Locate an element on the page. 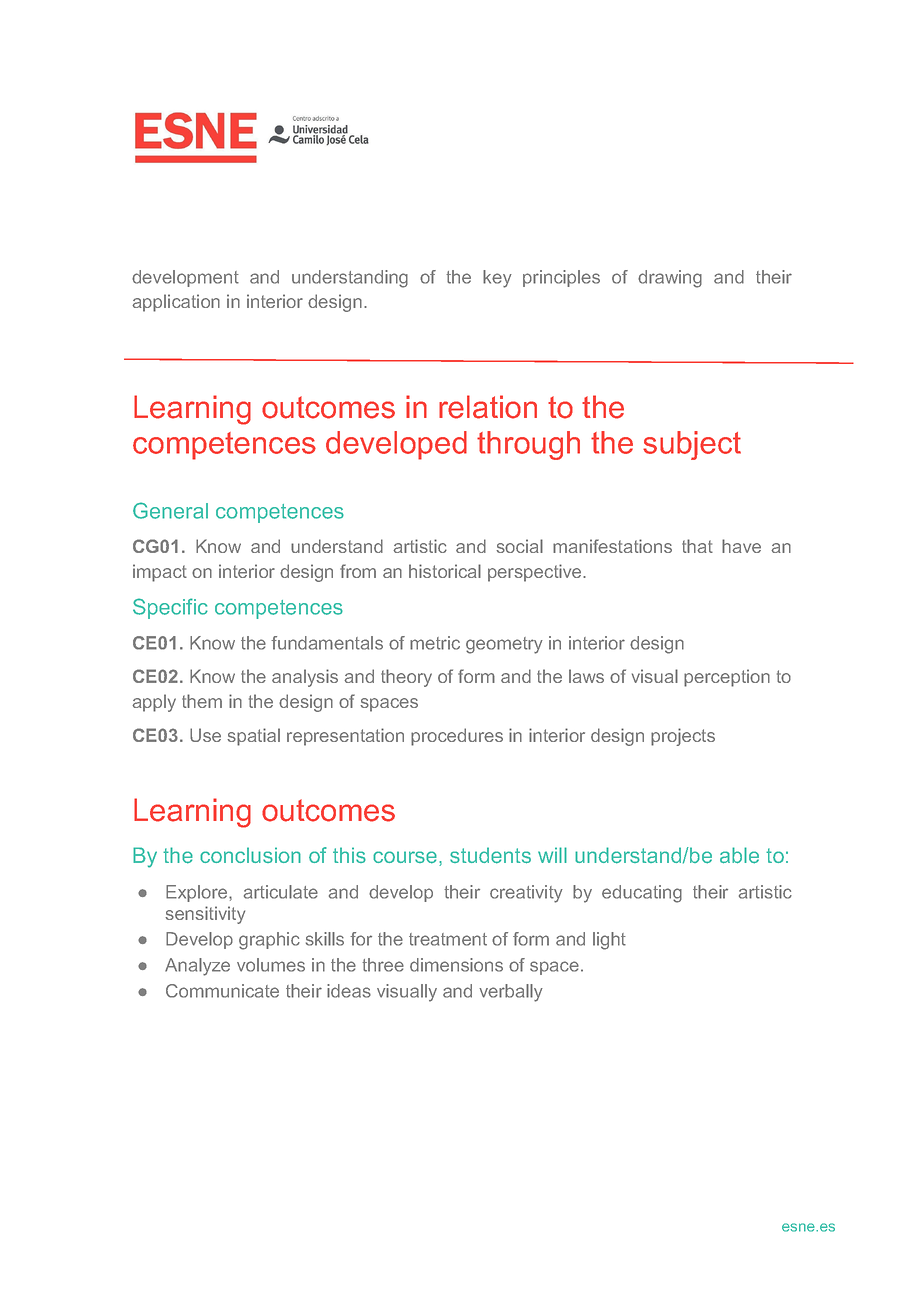 This page has height=1308, width=924. key is located at coordinates (497, 279).
